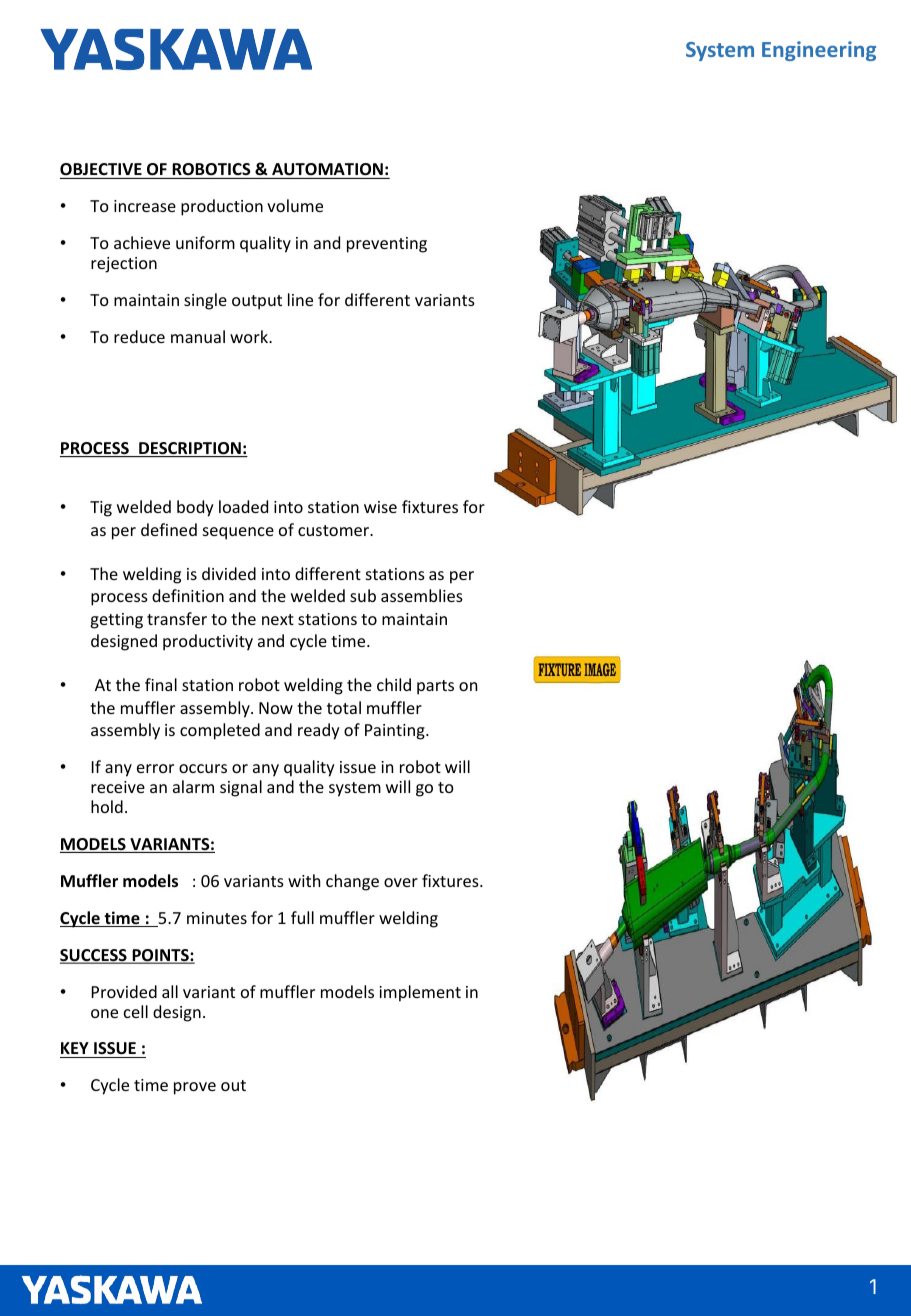 Image resolution: width=911 pixels, height=1316 pixels. What do you see at coordinates (327, 171) in the screenshot?
I see `AUTOMATION` at bounding box center [327, 171].
